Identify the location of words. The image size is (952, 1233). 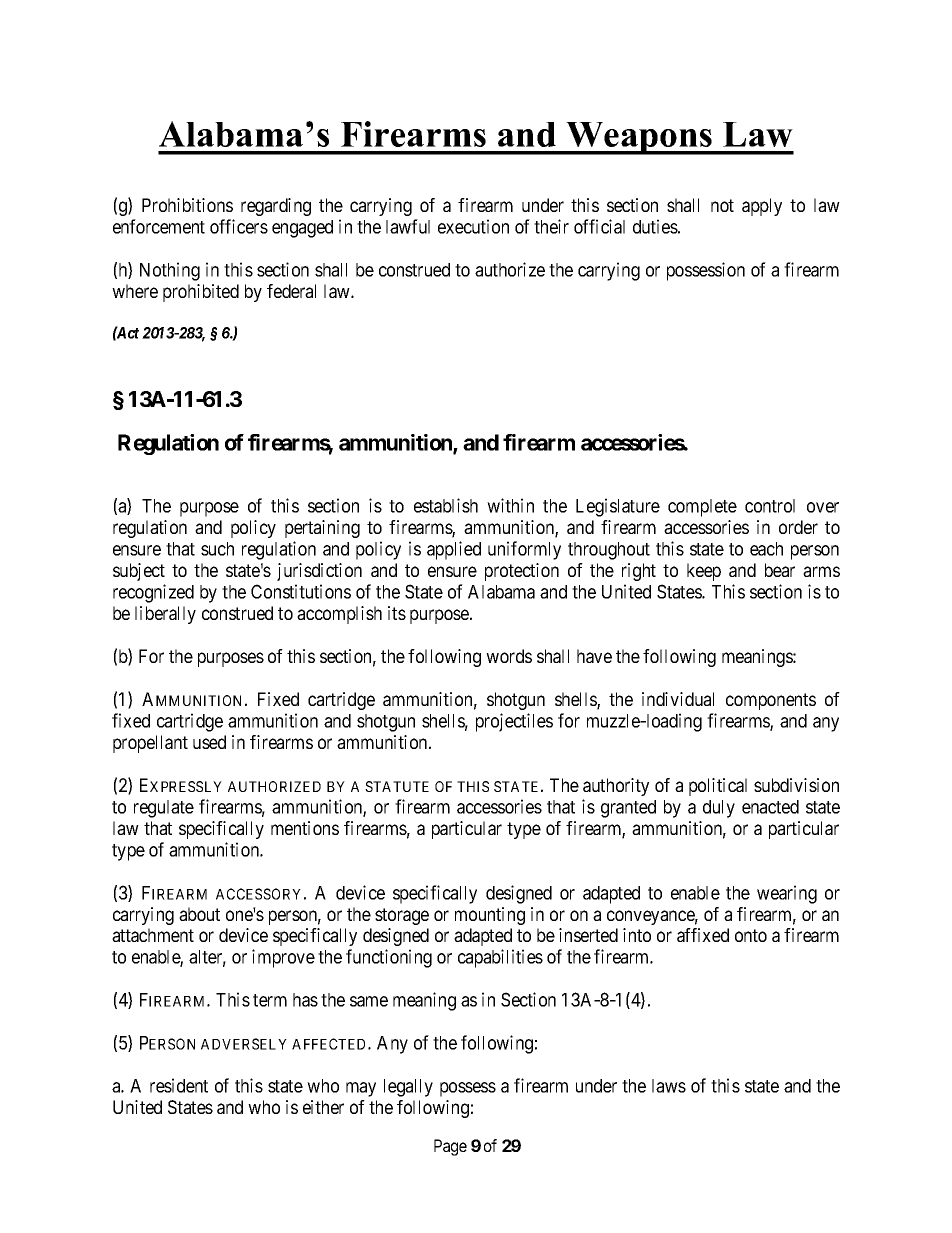
(509, 656).
